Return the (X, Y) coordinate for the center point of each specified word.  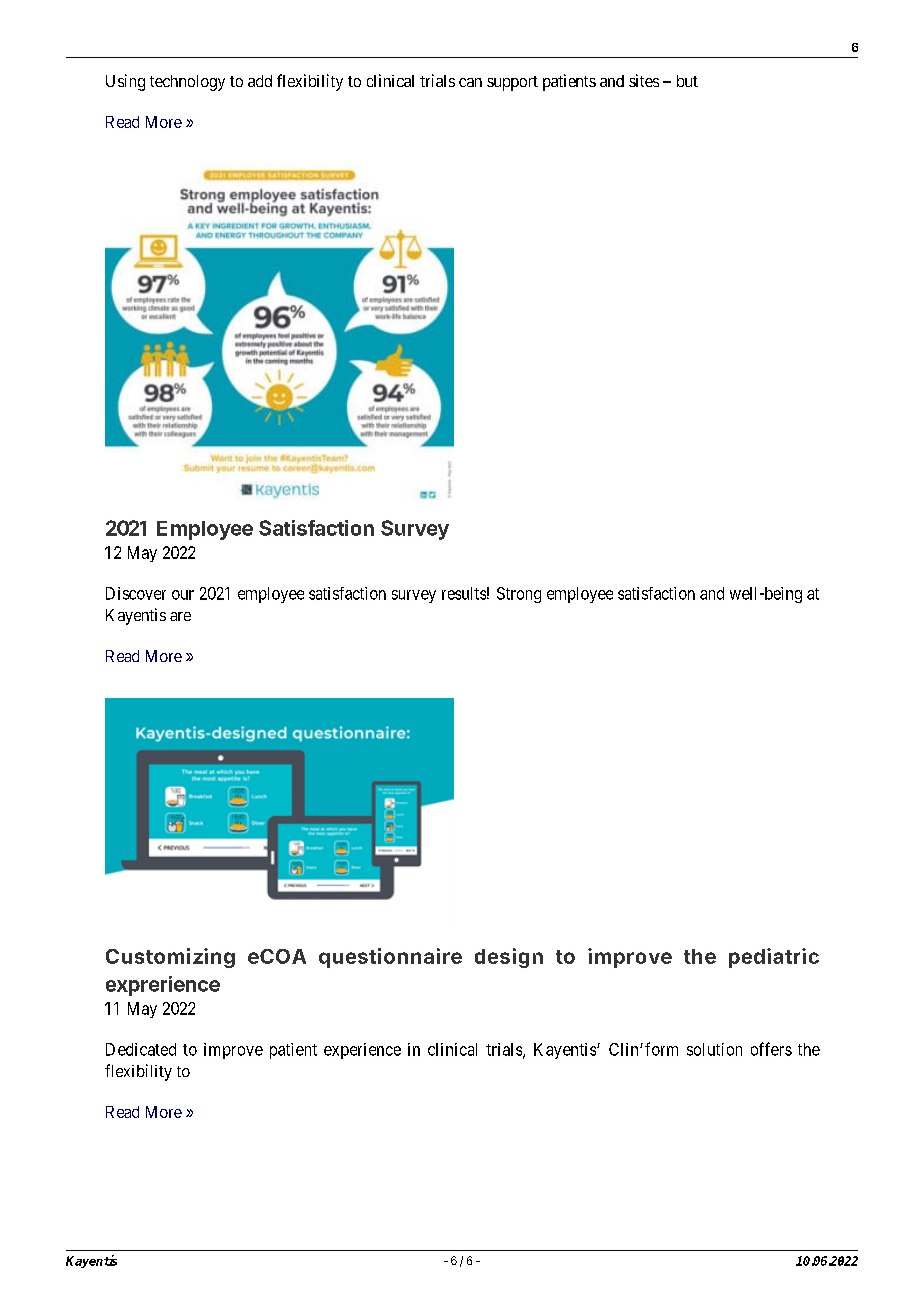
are (180, 616)
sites (644, 80)
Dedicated (141, 1049)
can (470, 82)
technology (187, 83)
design (509, 958)
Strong (519, 595)
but (687, 81)
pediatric (774, 958)
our (183, 595)
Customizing (170, 958)
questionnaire (390, 958)
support (512, 83)
